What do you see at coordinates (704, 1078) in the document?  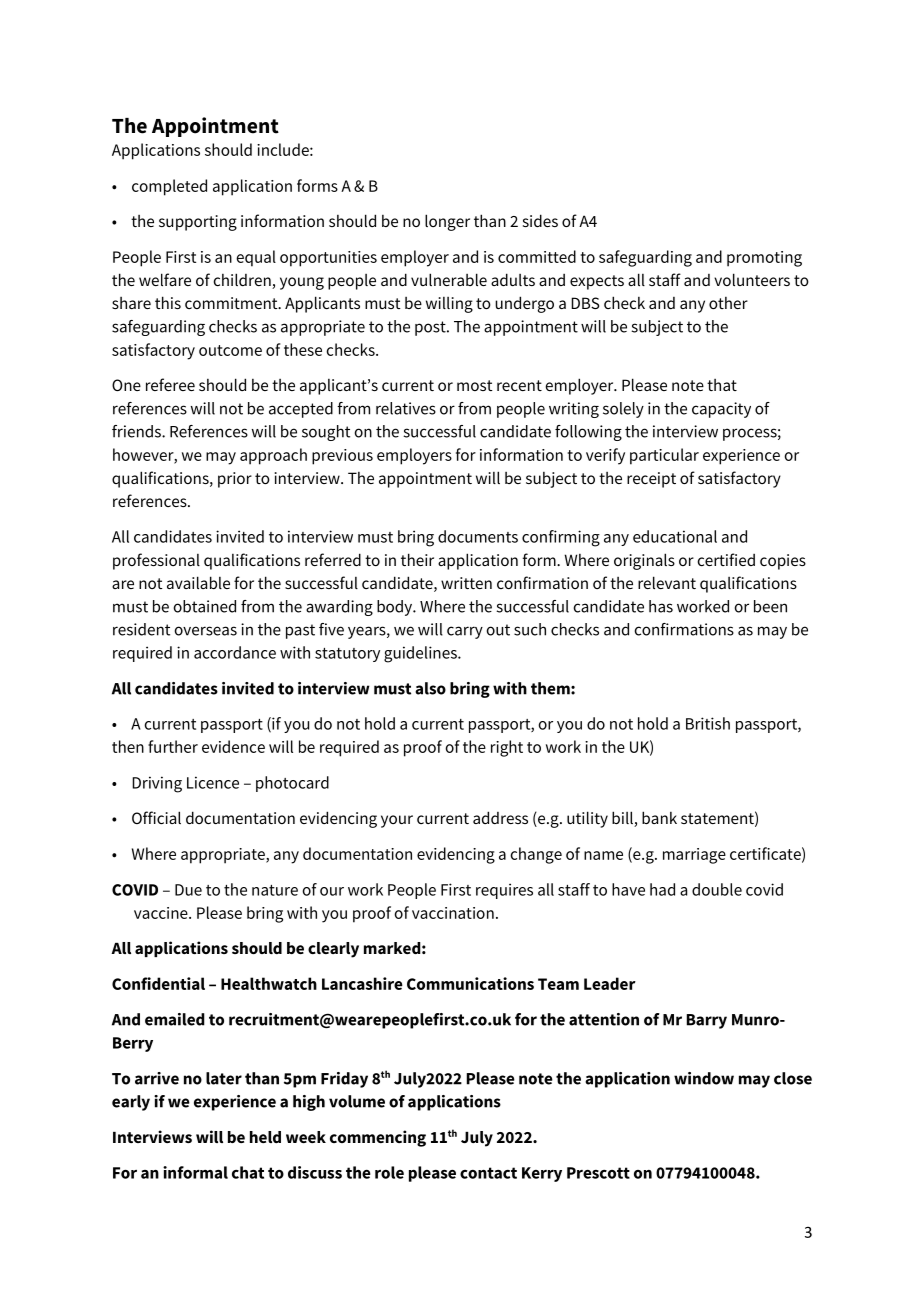 I see `window` at bounding box center [704, 1078].
